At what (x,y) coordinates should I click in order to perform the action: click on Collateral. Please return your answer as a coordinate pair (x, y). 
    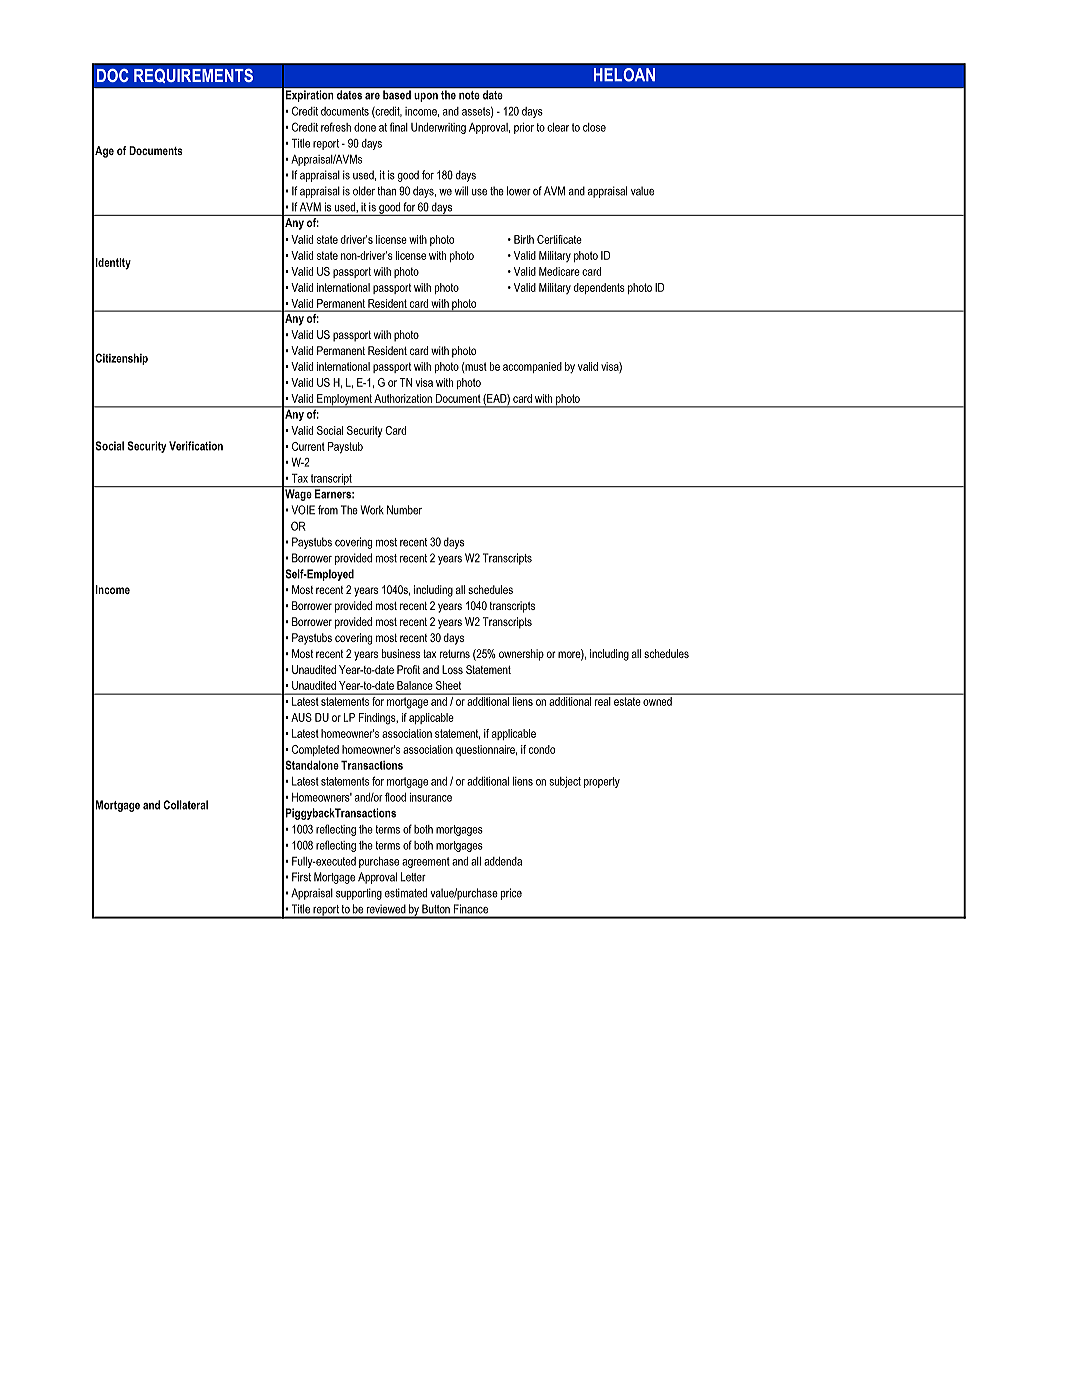
    Looking at the image, I should click on (185, 805).
